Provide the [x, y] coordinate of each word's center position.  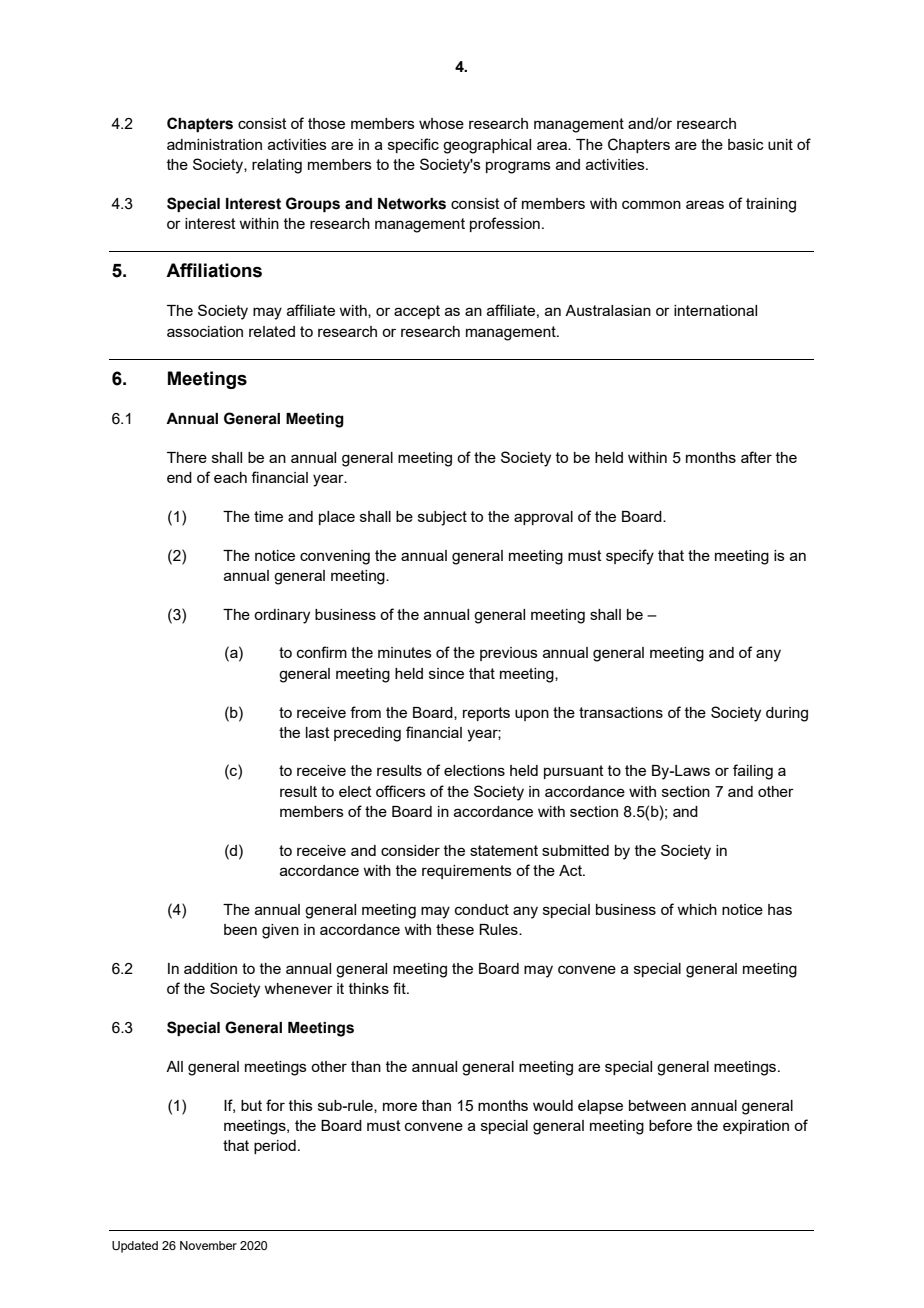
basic [746, 144]
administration [214, 144]
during [787, 714]
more [400, 1106]
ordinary [282, 616]
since [446, 673]
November [208, 1245]
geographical [487, 146]
